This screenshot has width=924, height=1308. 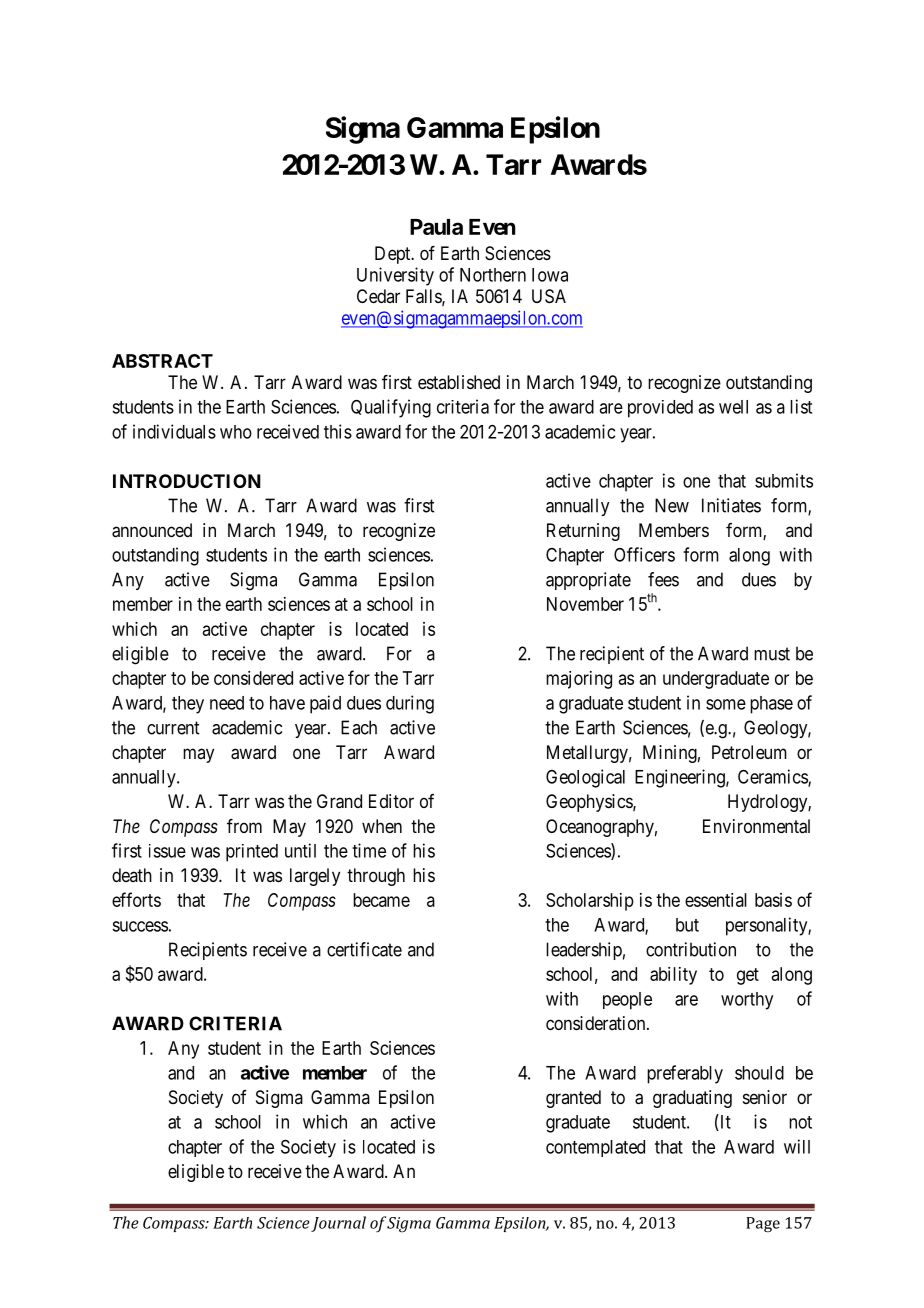 I want to click on ABSTRACT, so click(x=162, y=361).
